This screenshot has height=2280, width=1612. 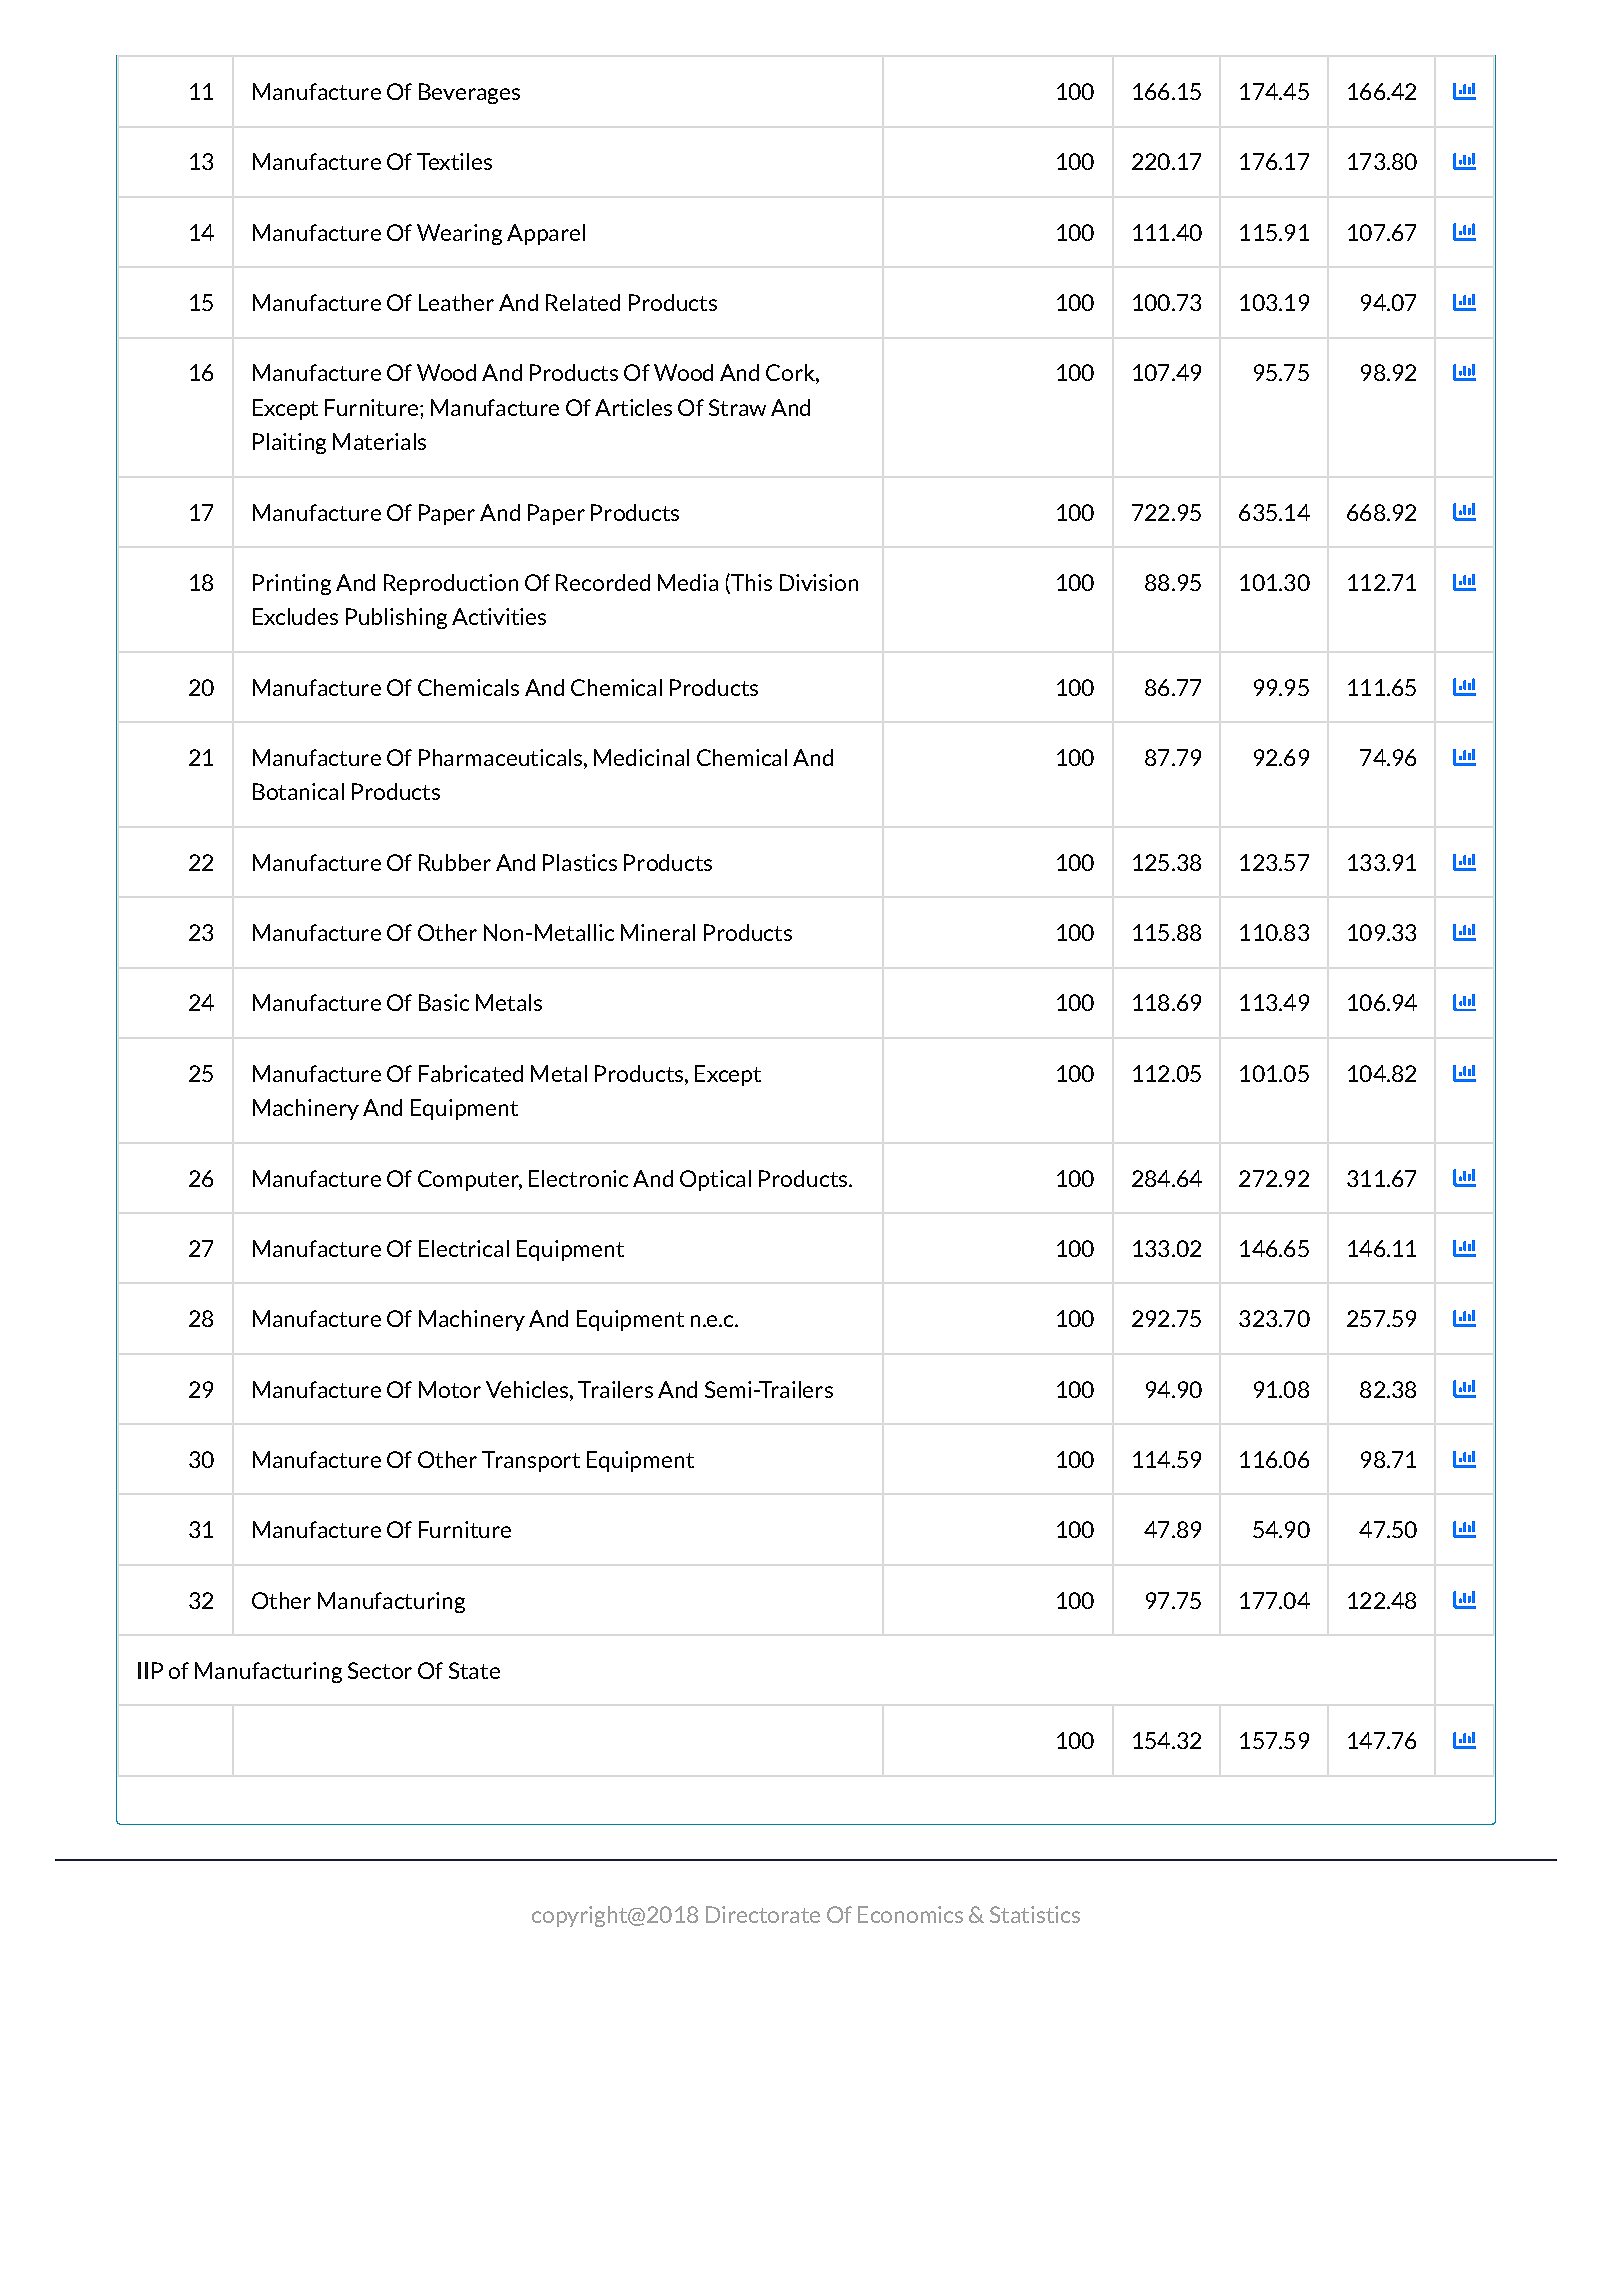 I want to click on Straw, so click(x=737, y=407).
